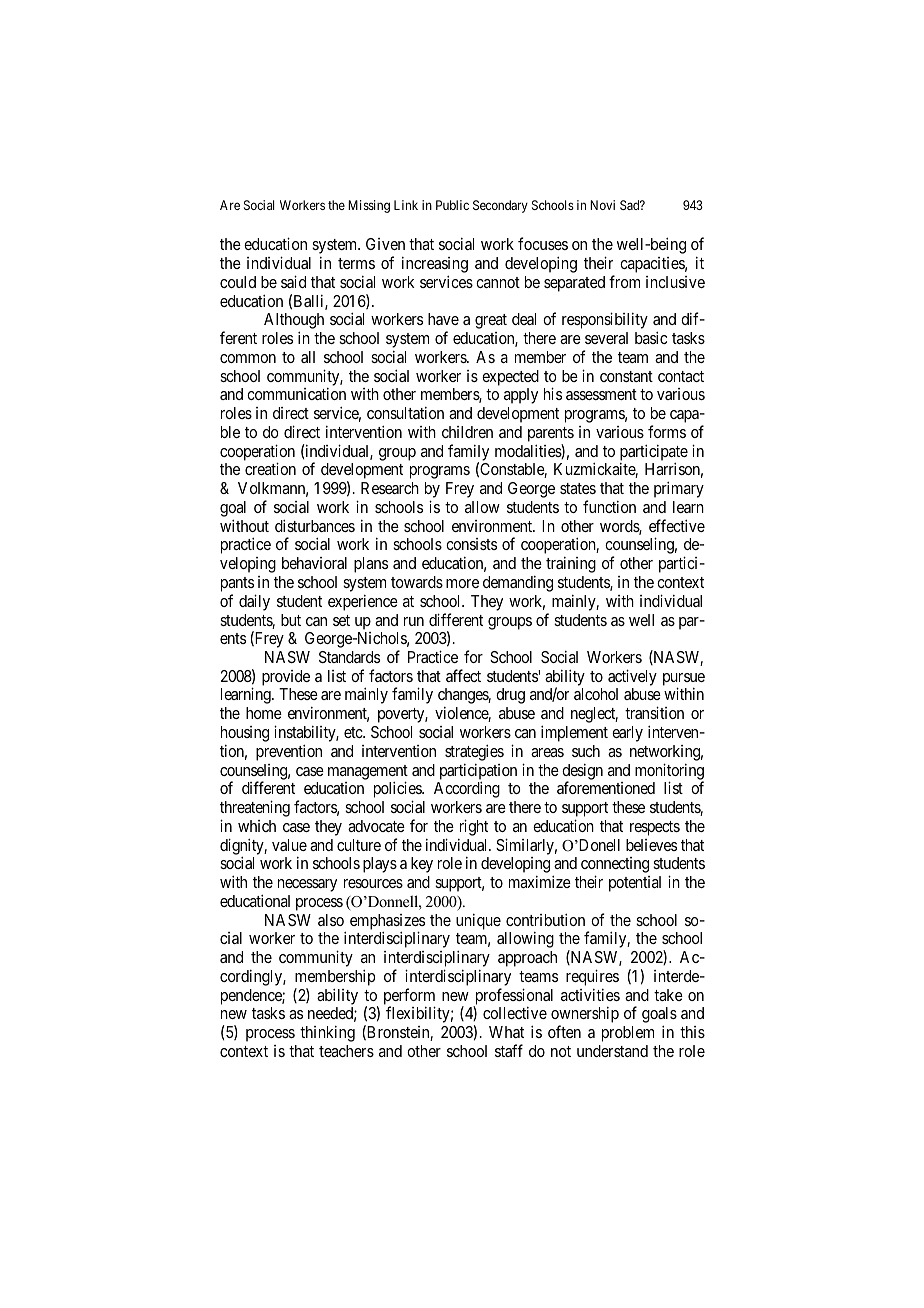 This screenshot has height=1308, width=924. Describe the element at coordinates (315, 525) in the screenshot. I see `disturbances` at that location.
